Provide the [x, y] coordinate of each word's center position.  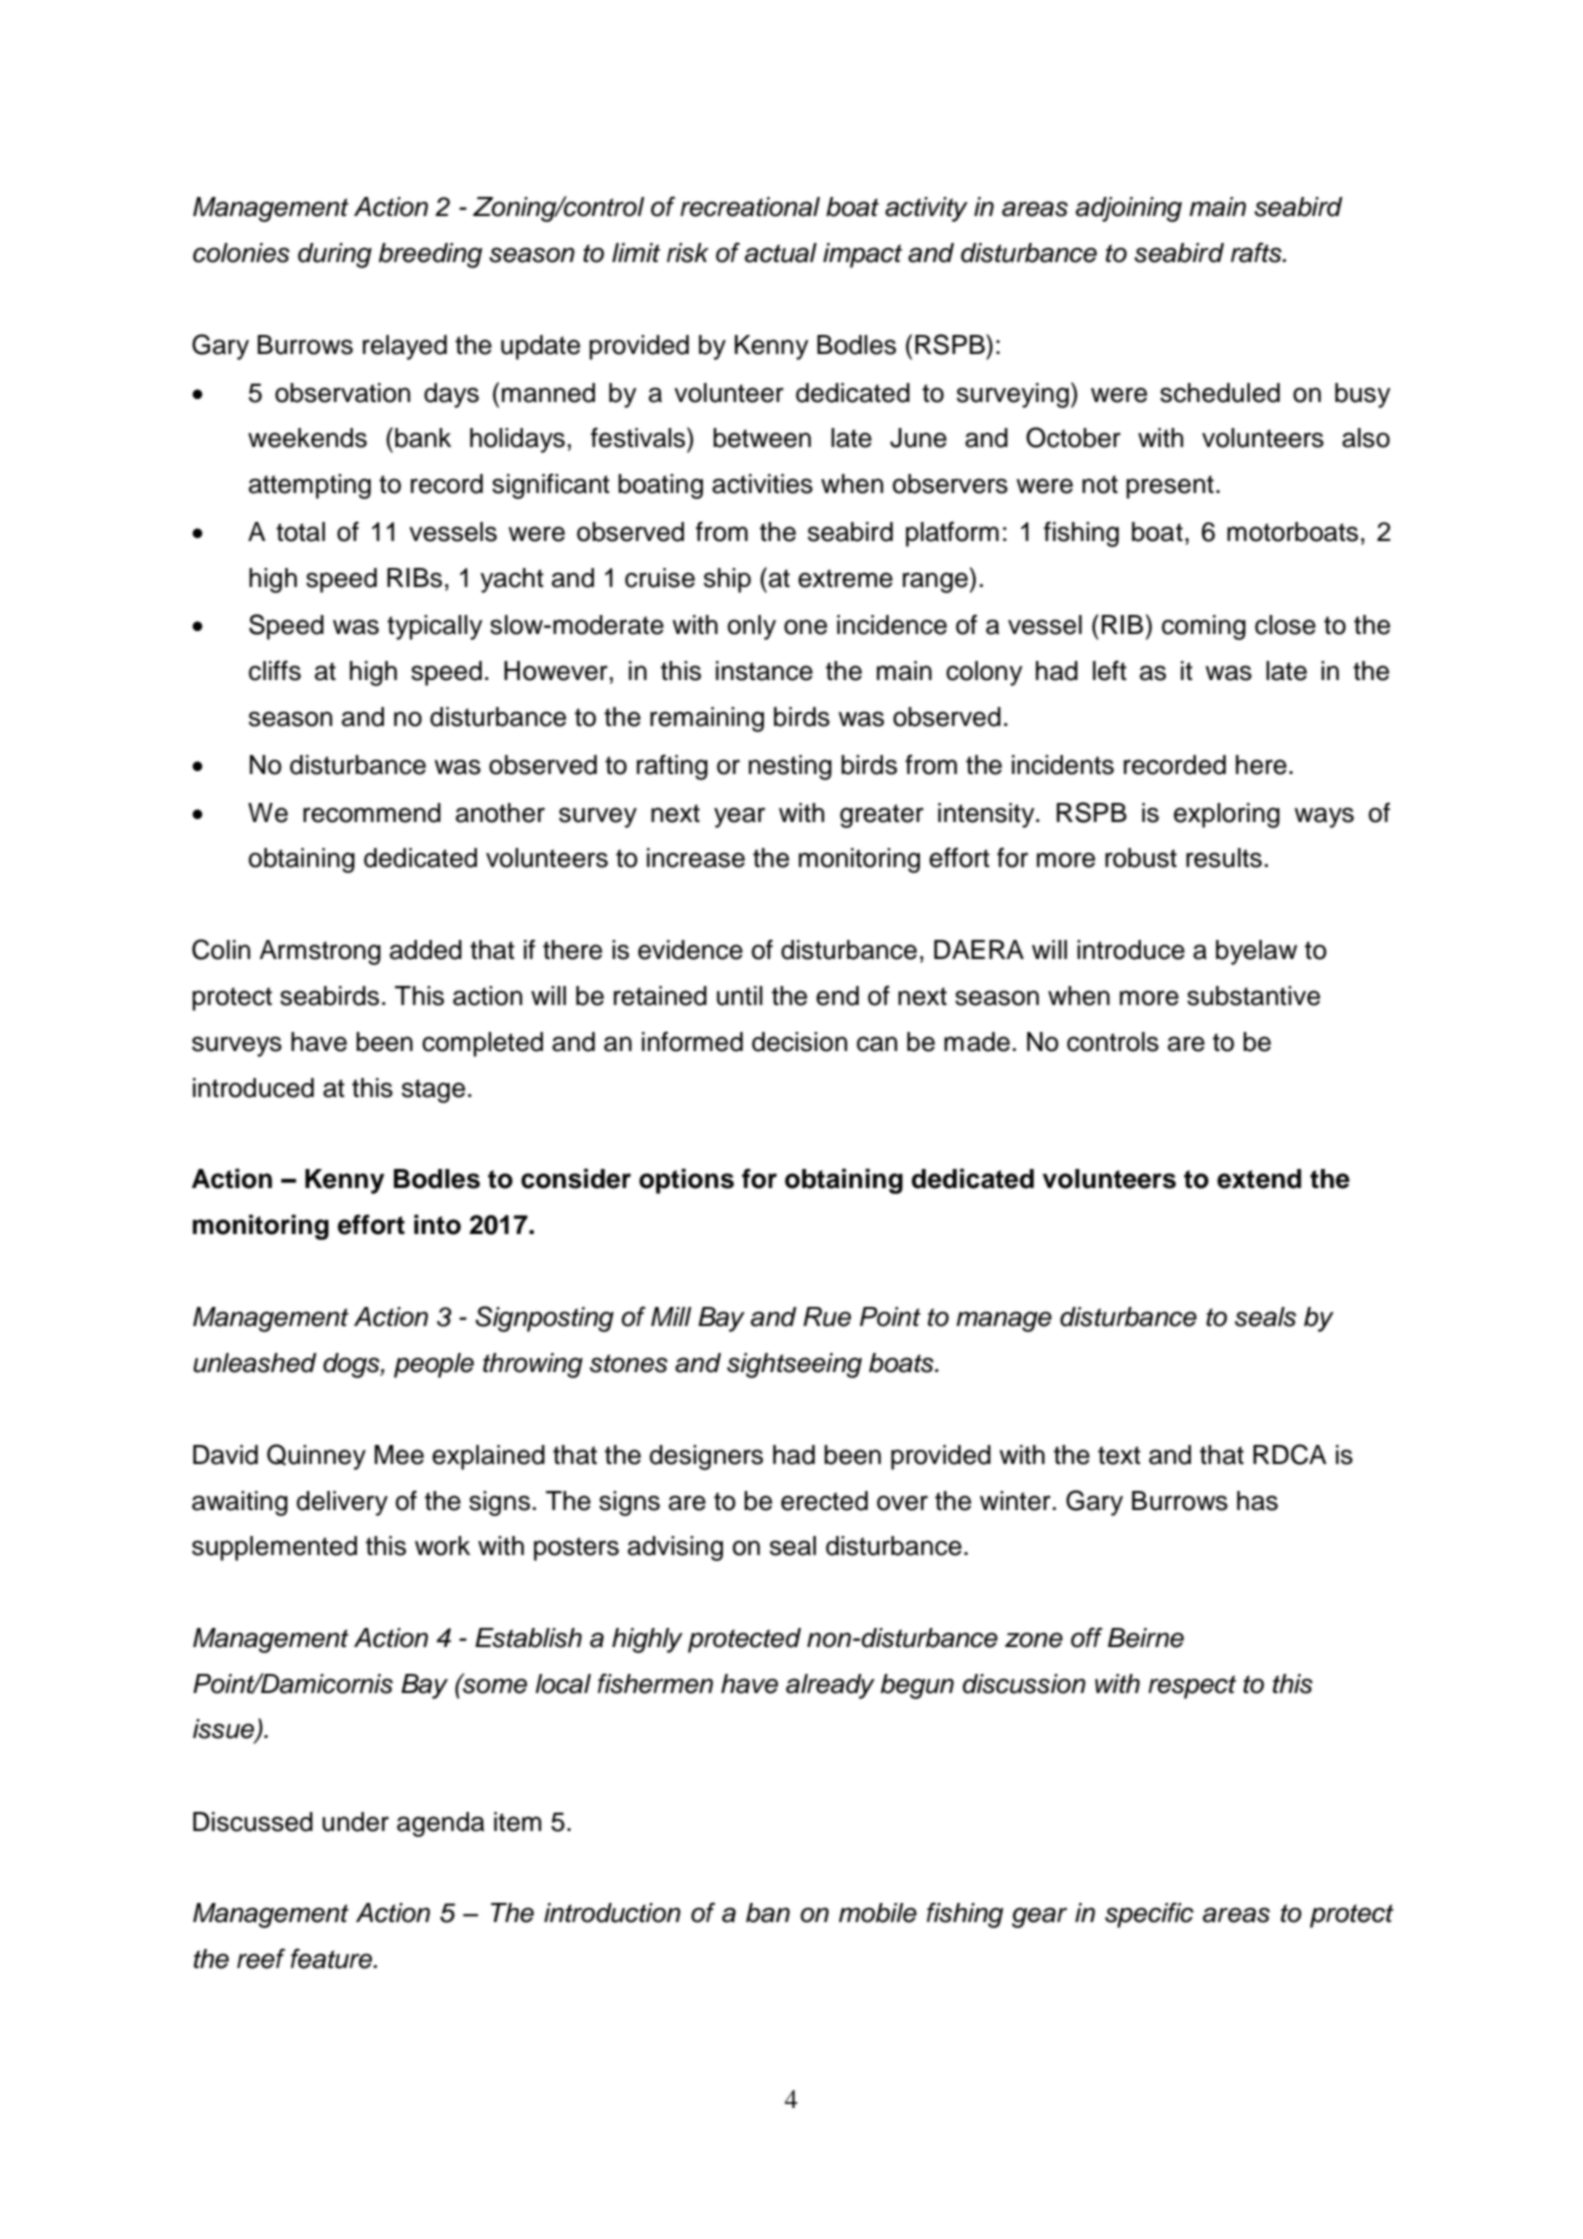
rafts [1257, 252]
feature [332, 1958]
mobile [878, 1913]
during [335, 255]
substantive [1253, 996]
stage [433, 1091]
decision [799, 1042]
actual [781, 253]
